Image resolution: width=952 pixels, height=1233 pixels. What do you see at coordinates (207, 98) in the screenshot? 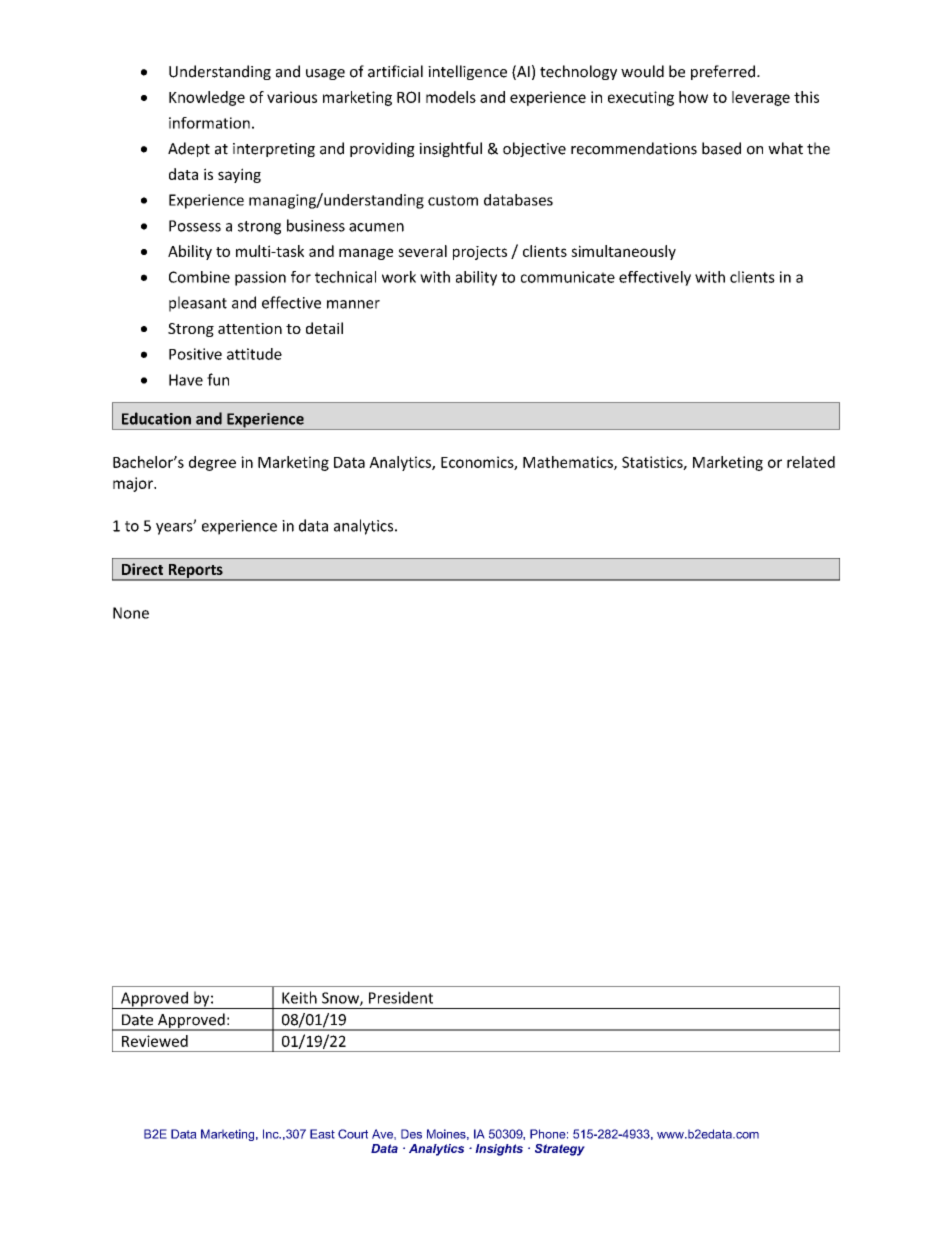
I see `Knowledge` at bounding box center [207, 98].
